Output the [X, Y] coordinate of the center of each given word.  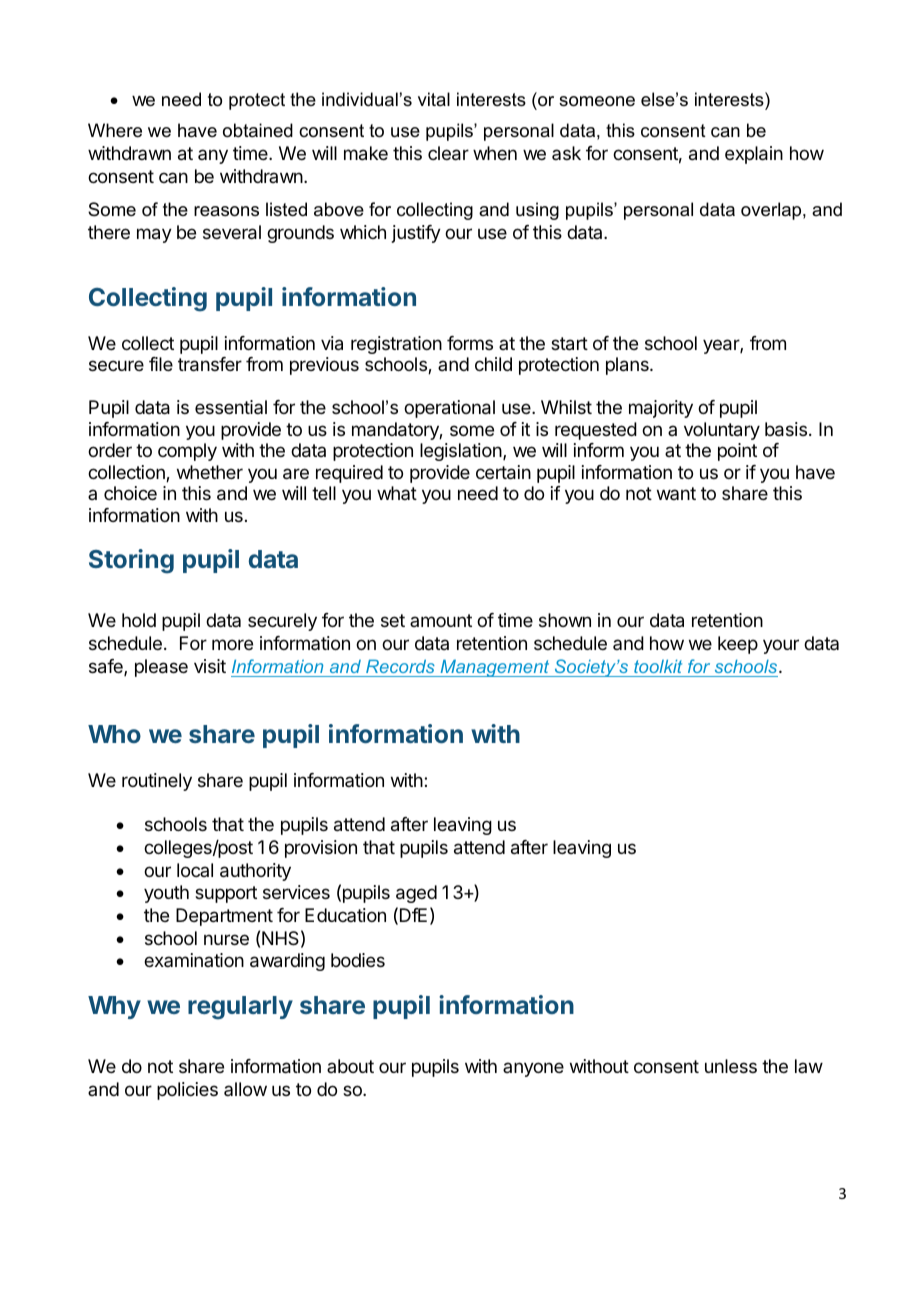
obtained [258, 130]
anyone [533, 1069]
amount [441, 620]
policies [187, 1091]
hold [139, 620]
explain [754, 155]
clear [448, 153]
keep [738, 645]
